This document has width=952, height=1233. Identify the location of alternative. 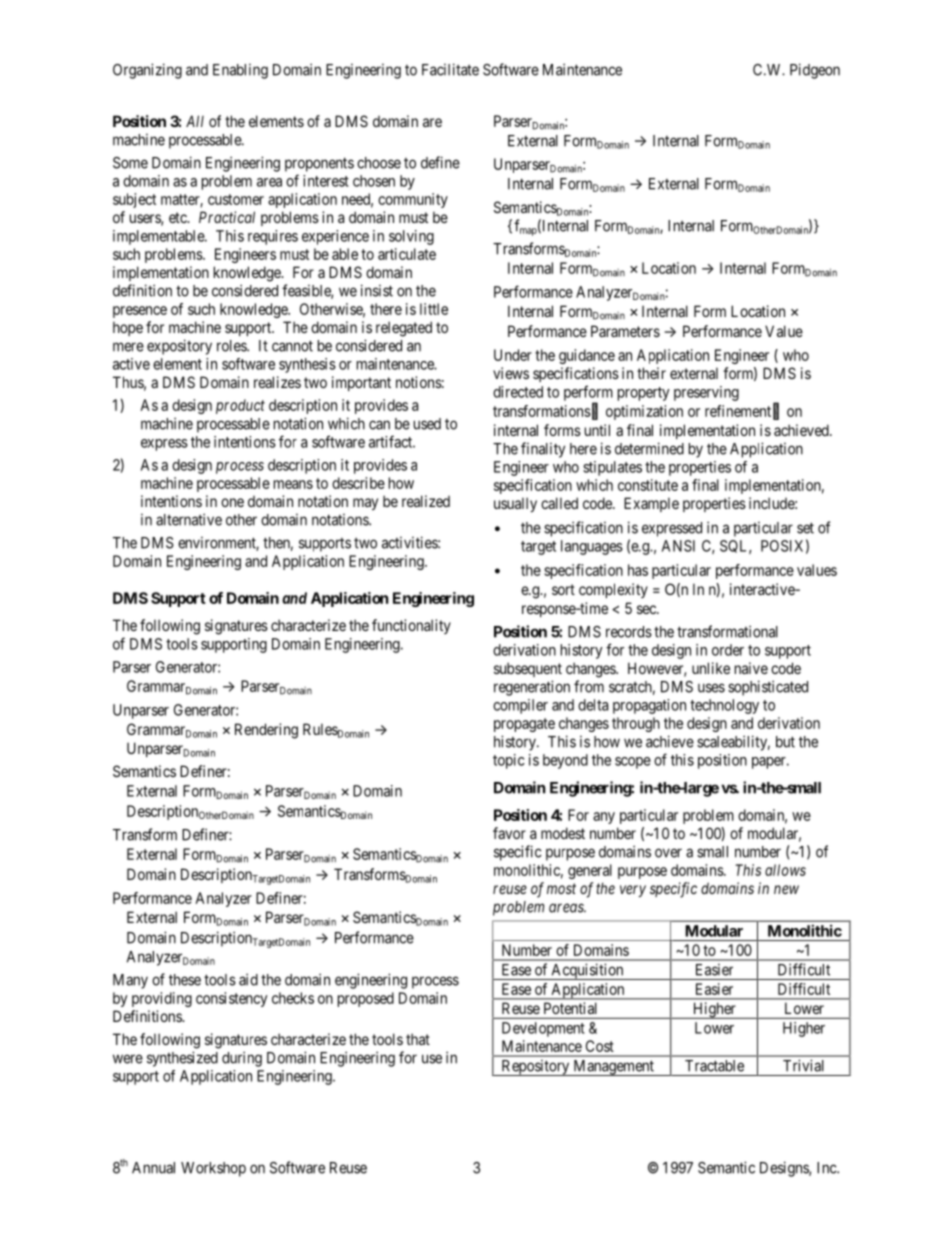
(189, 519).
